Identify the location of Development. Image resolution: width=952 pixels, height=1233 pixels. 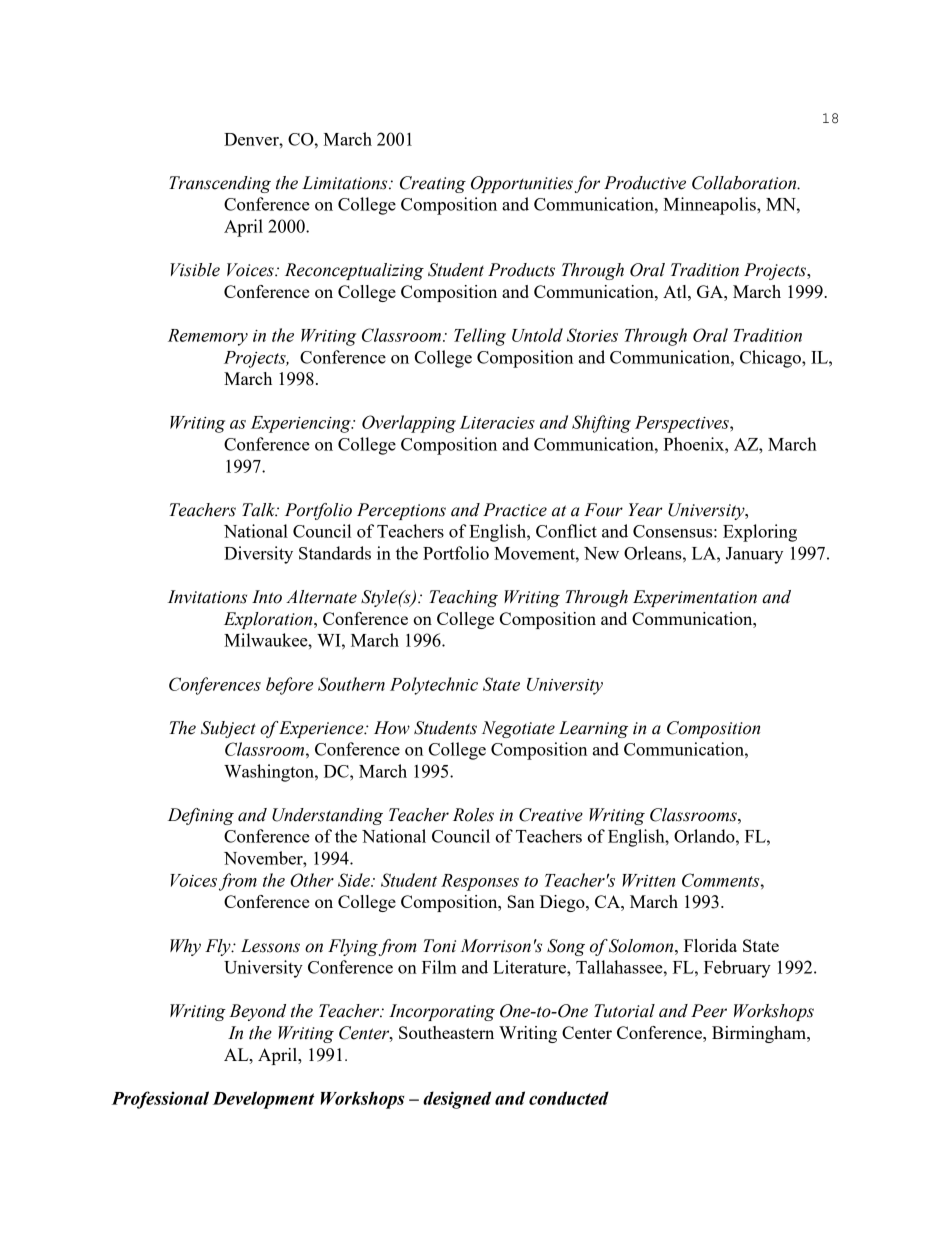
(264, 1100).
